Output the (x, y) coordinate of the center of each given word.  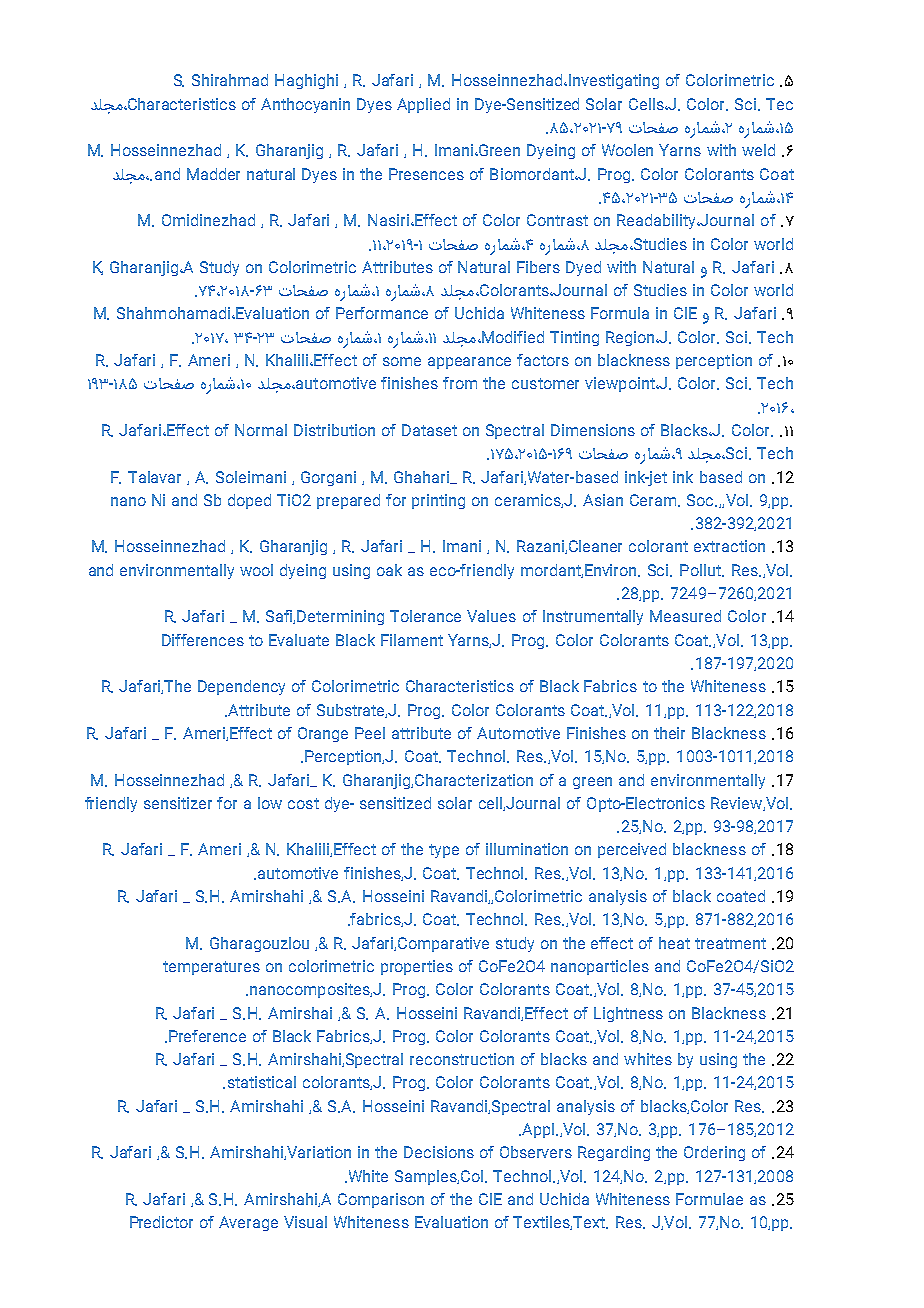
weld (758, 150)
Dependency (241, 687)
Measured (685, 616)
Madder (213, 174)
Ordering (714, 1153)
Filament (412, 640)
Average (248, 1223)
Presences (426, 174)
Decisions (439, 1152)
